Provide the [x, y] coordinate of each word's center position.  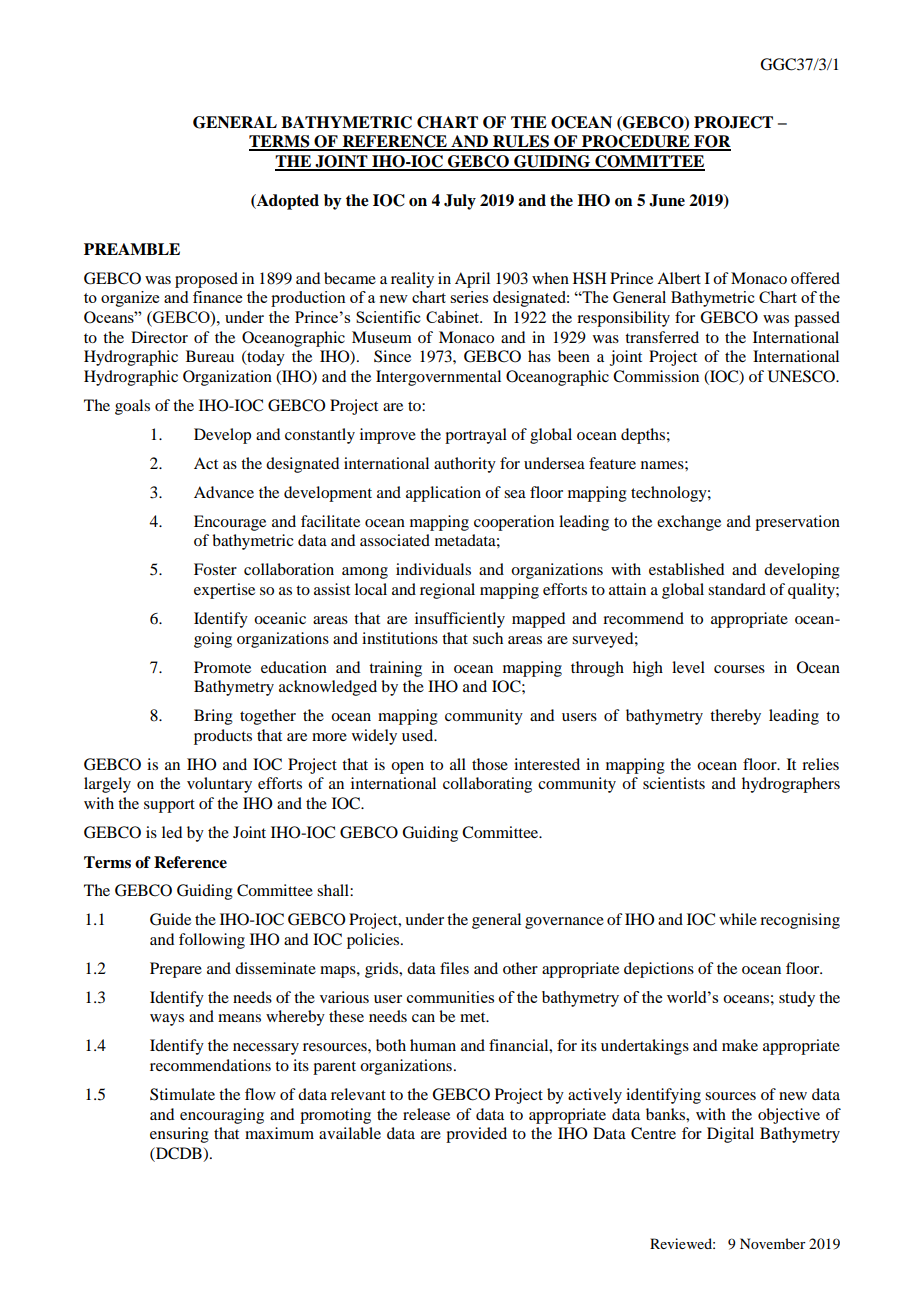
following [212, 941]
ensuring [179, 1135]
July [460, 202]
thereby [735, 717]
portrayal [476, 436]
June [667, 200]
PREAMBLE [132, 249]
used [419, 735]
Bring [213, 717]
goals [132, 407]
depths [643, 436]
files [454, 968]
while [738, 919]
